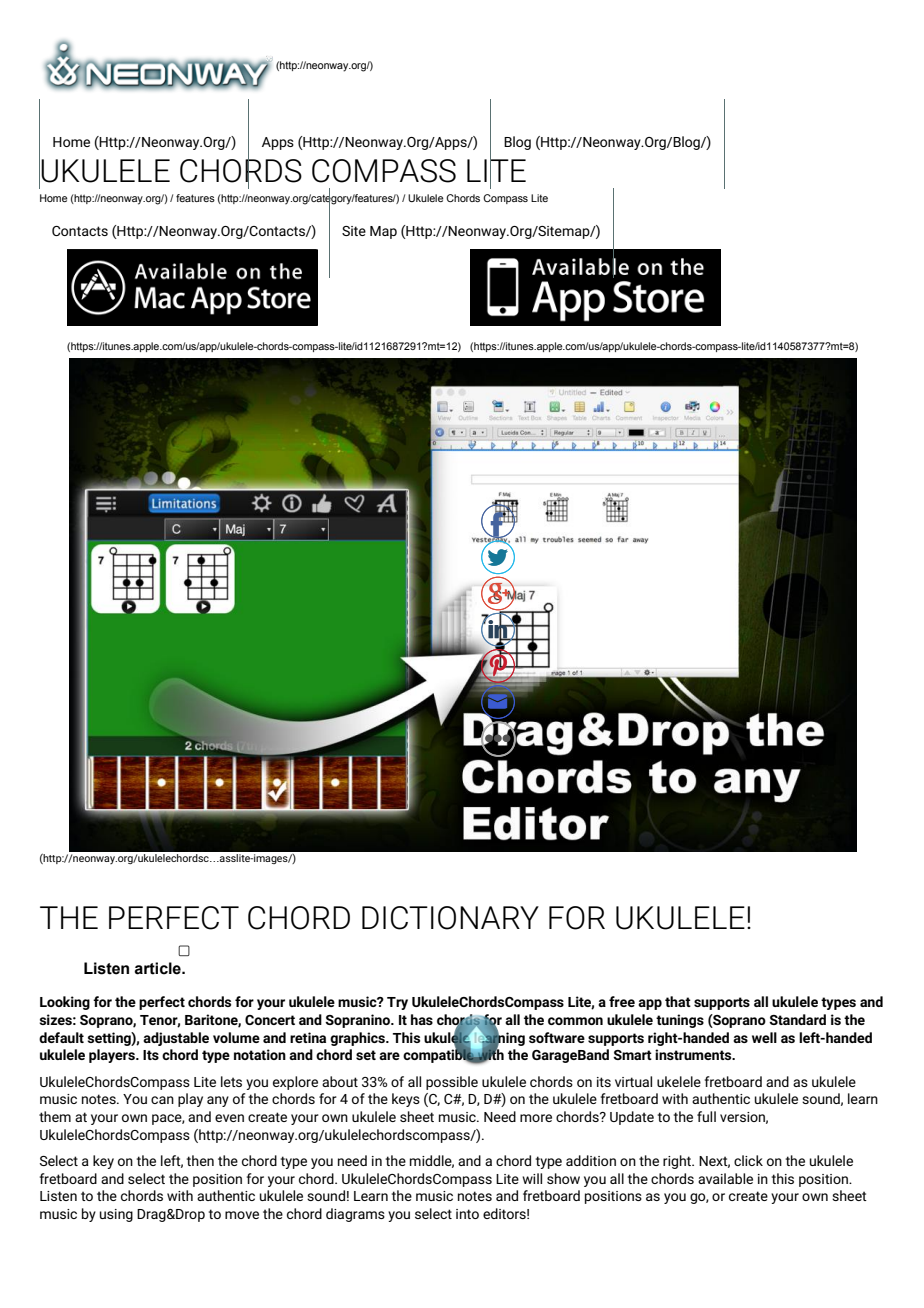 The image size is (924, 1308). Describe the element at coordinates (450, 918) in the page. I see `DICTIONARY` at that location.
